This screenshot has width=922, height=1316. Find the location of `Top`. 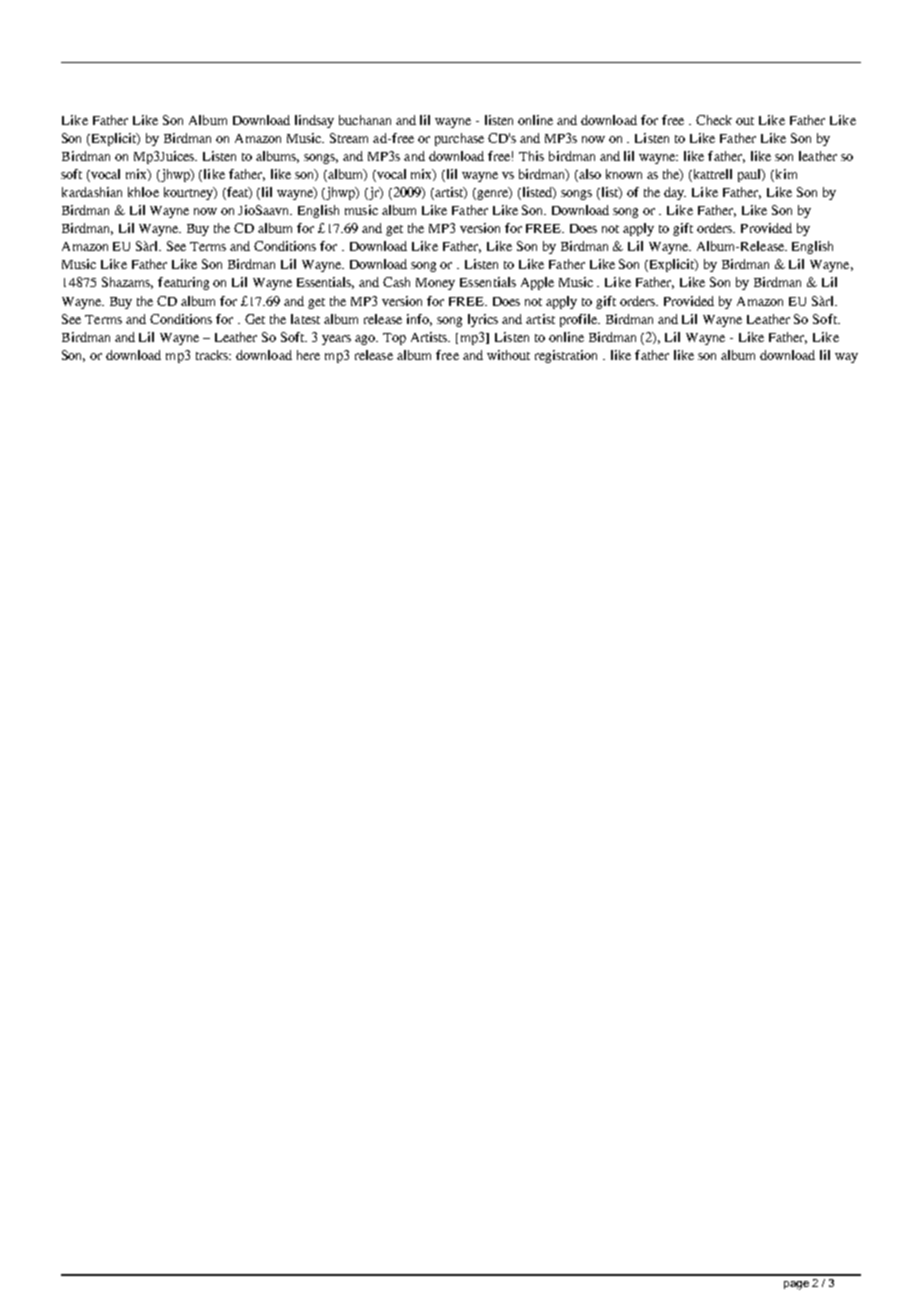

Top is located at coordinates (394, 339).
